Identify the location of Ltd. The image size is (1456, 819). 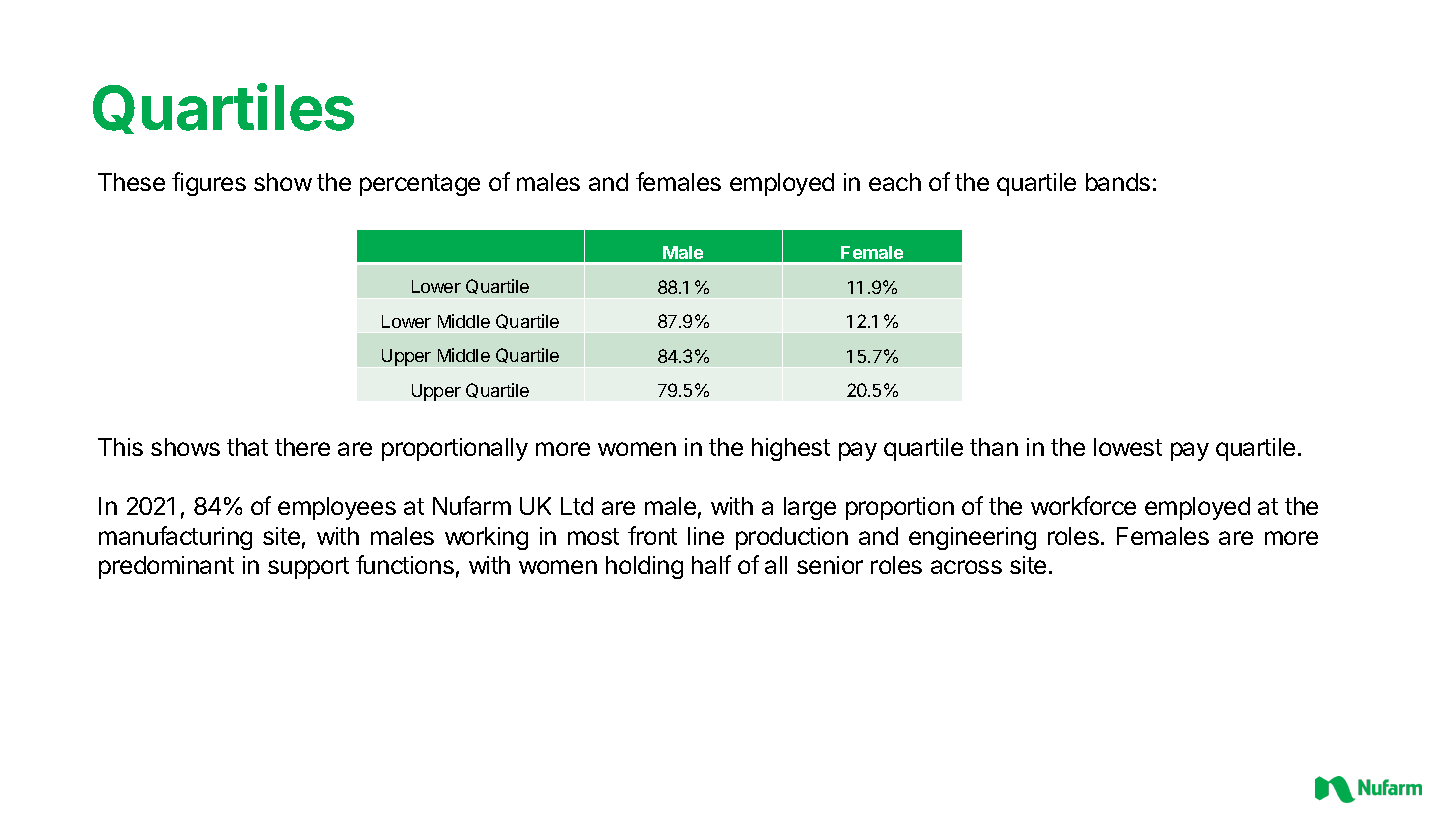
(577, 506).
